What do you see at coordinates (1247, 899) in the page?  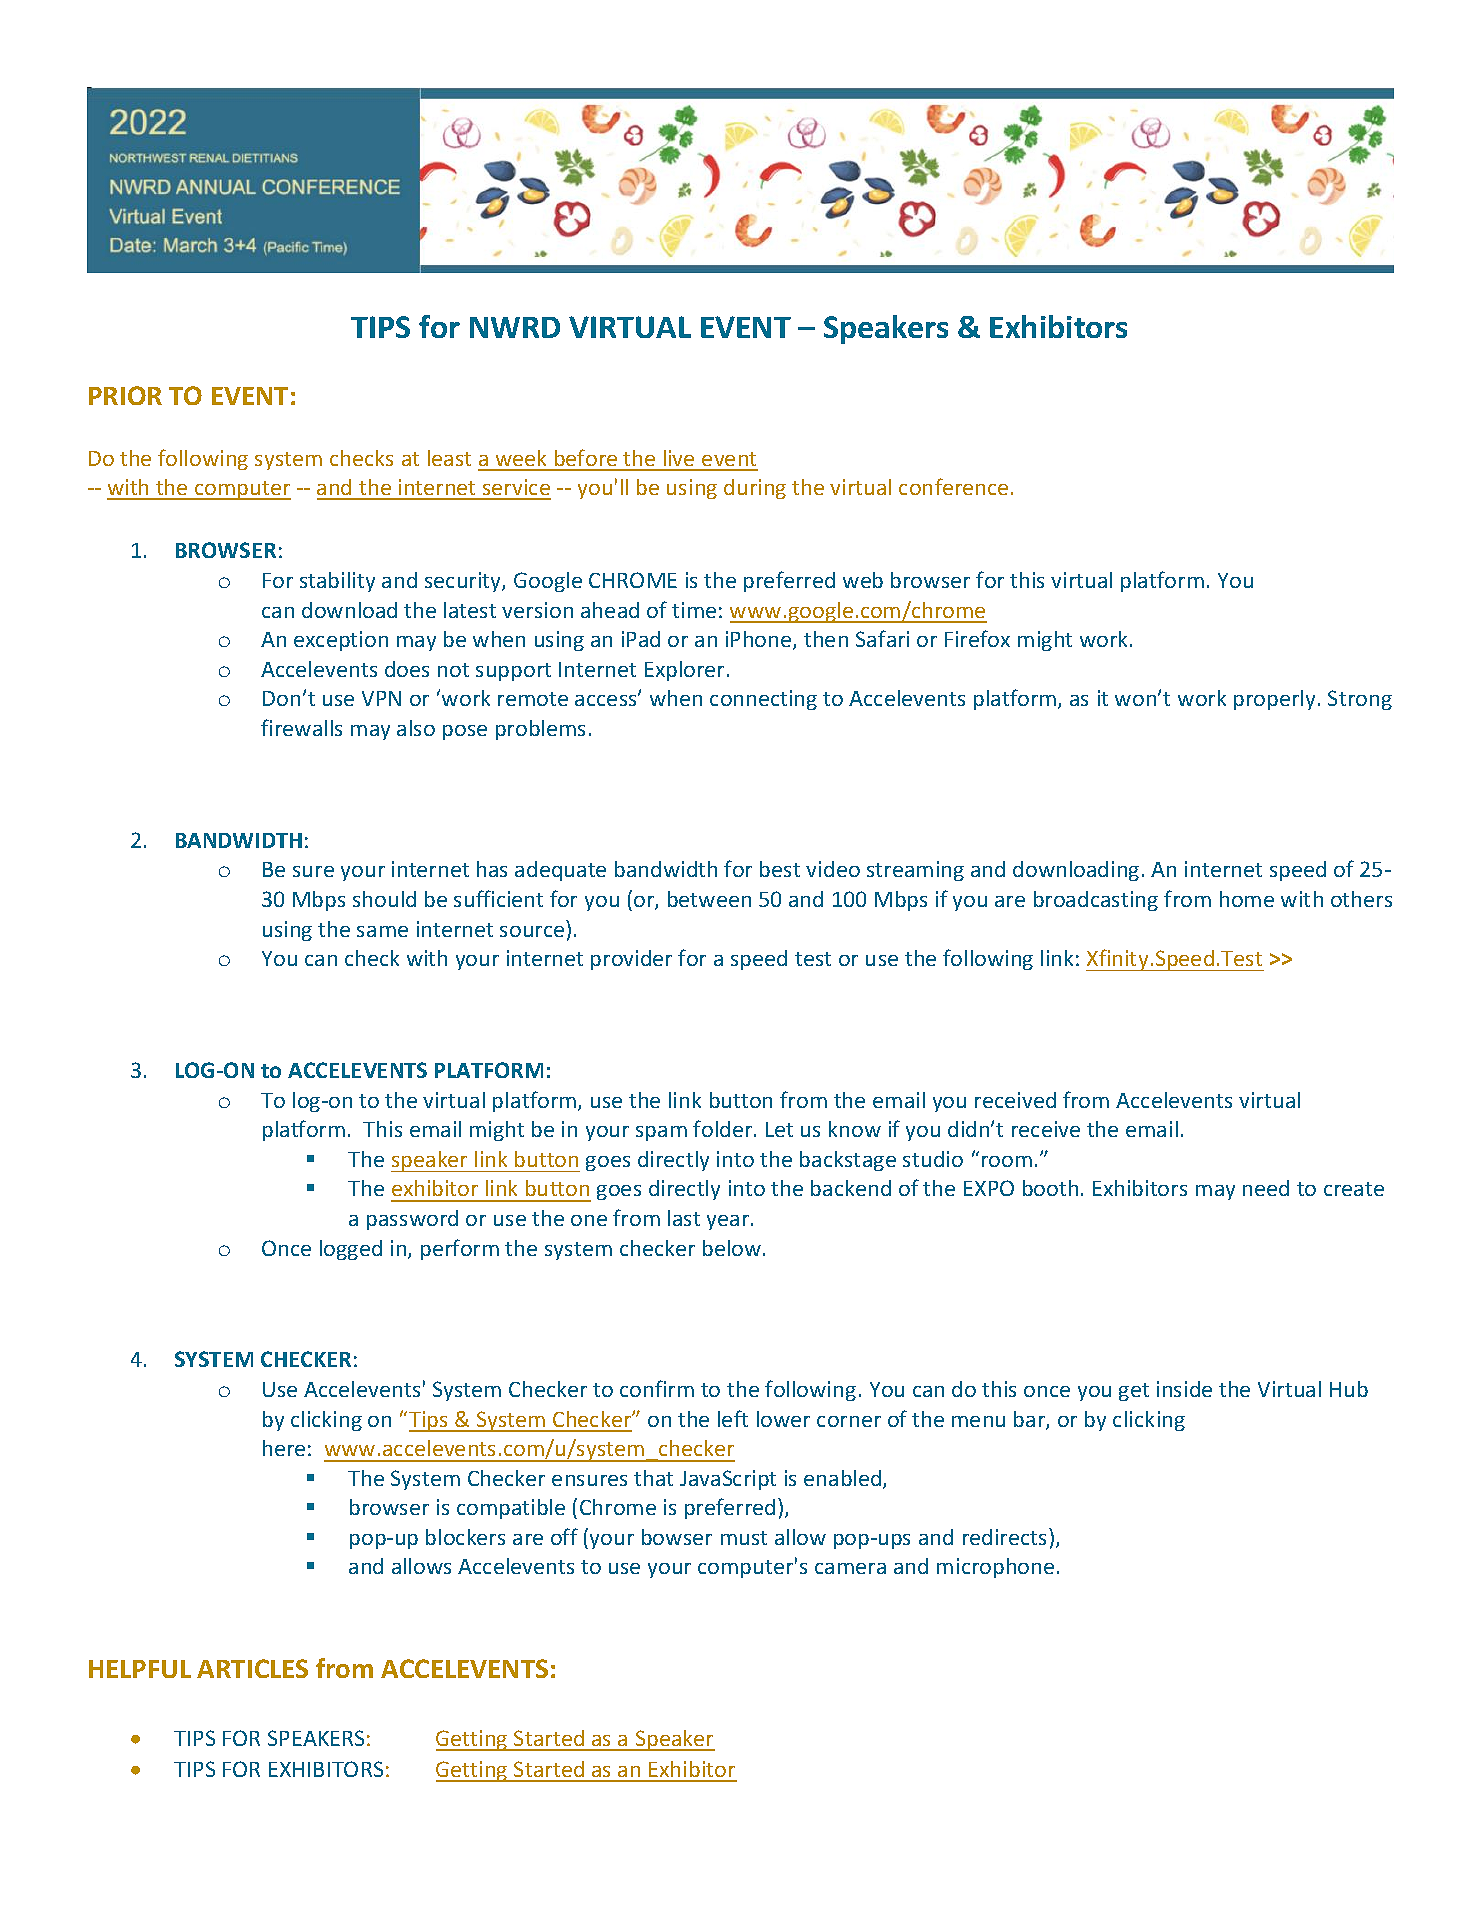 I see `home` at bounding box center [1247, 899].
